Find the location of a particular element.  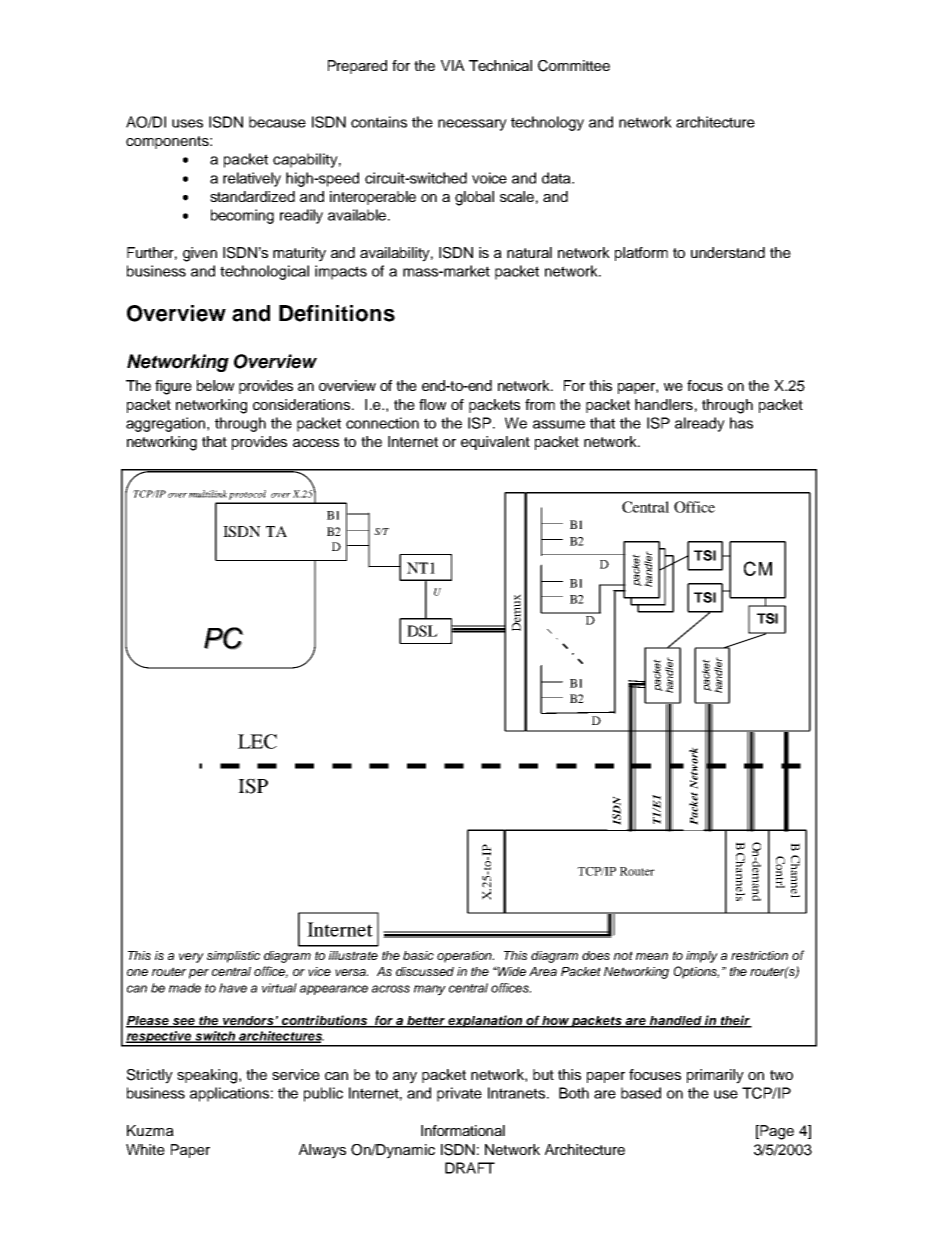

equivalent is located at coordinates (495, 443).
